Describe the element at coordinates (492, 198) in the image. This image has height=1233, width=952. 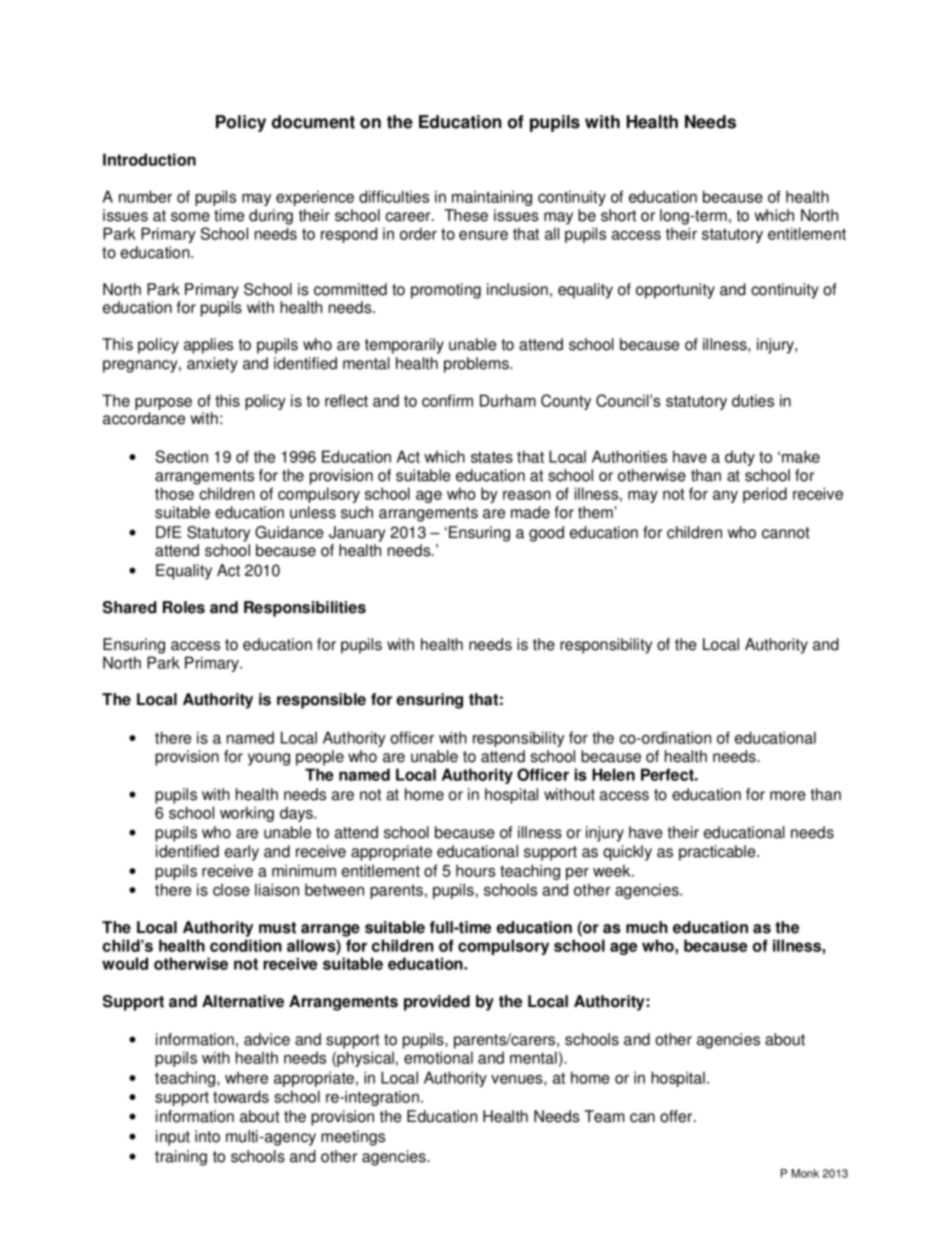
I see `maintaining` at that location.
